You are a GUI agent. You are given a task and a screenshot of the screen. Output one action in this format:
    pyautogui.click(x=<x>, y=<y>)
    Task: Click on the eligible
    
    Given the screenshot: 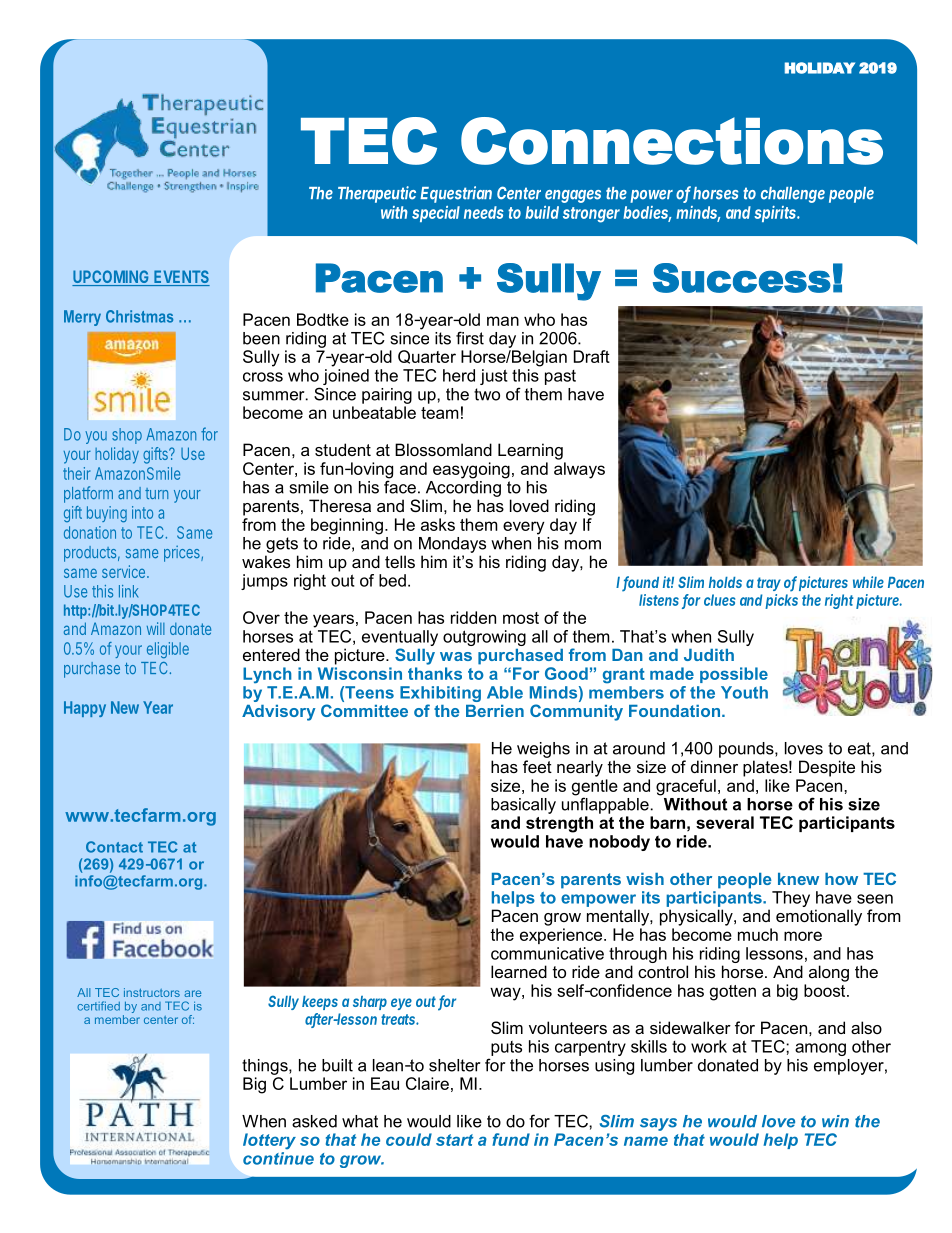 What is the action you would take?
    pyautogui.click(x=168, y=650)
